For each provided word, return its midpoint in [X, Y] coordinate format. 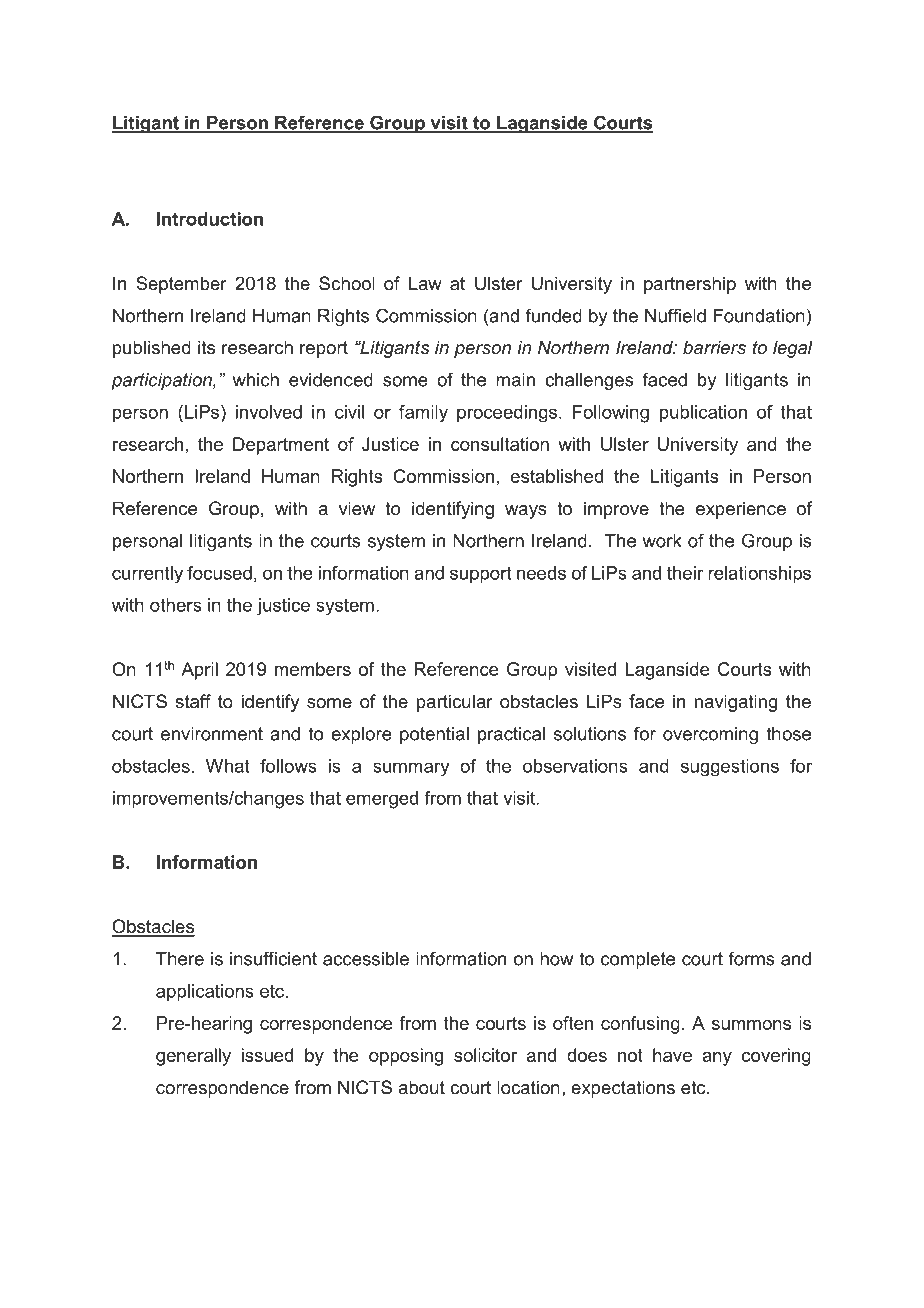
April [199, 671]
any [717, 1059]
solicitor [485, 1055]
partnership [690, 285]
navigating [736, 703]
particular [455, 703]
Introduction [210, 219]
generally [193, 1057]
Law [425, 283]
